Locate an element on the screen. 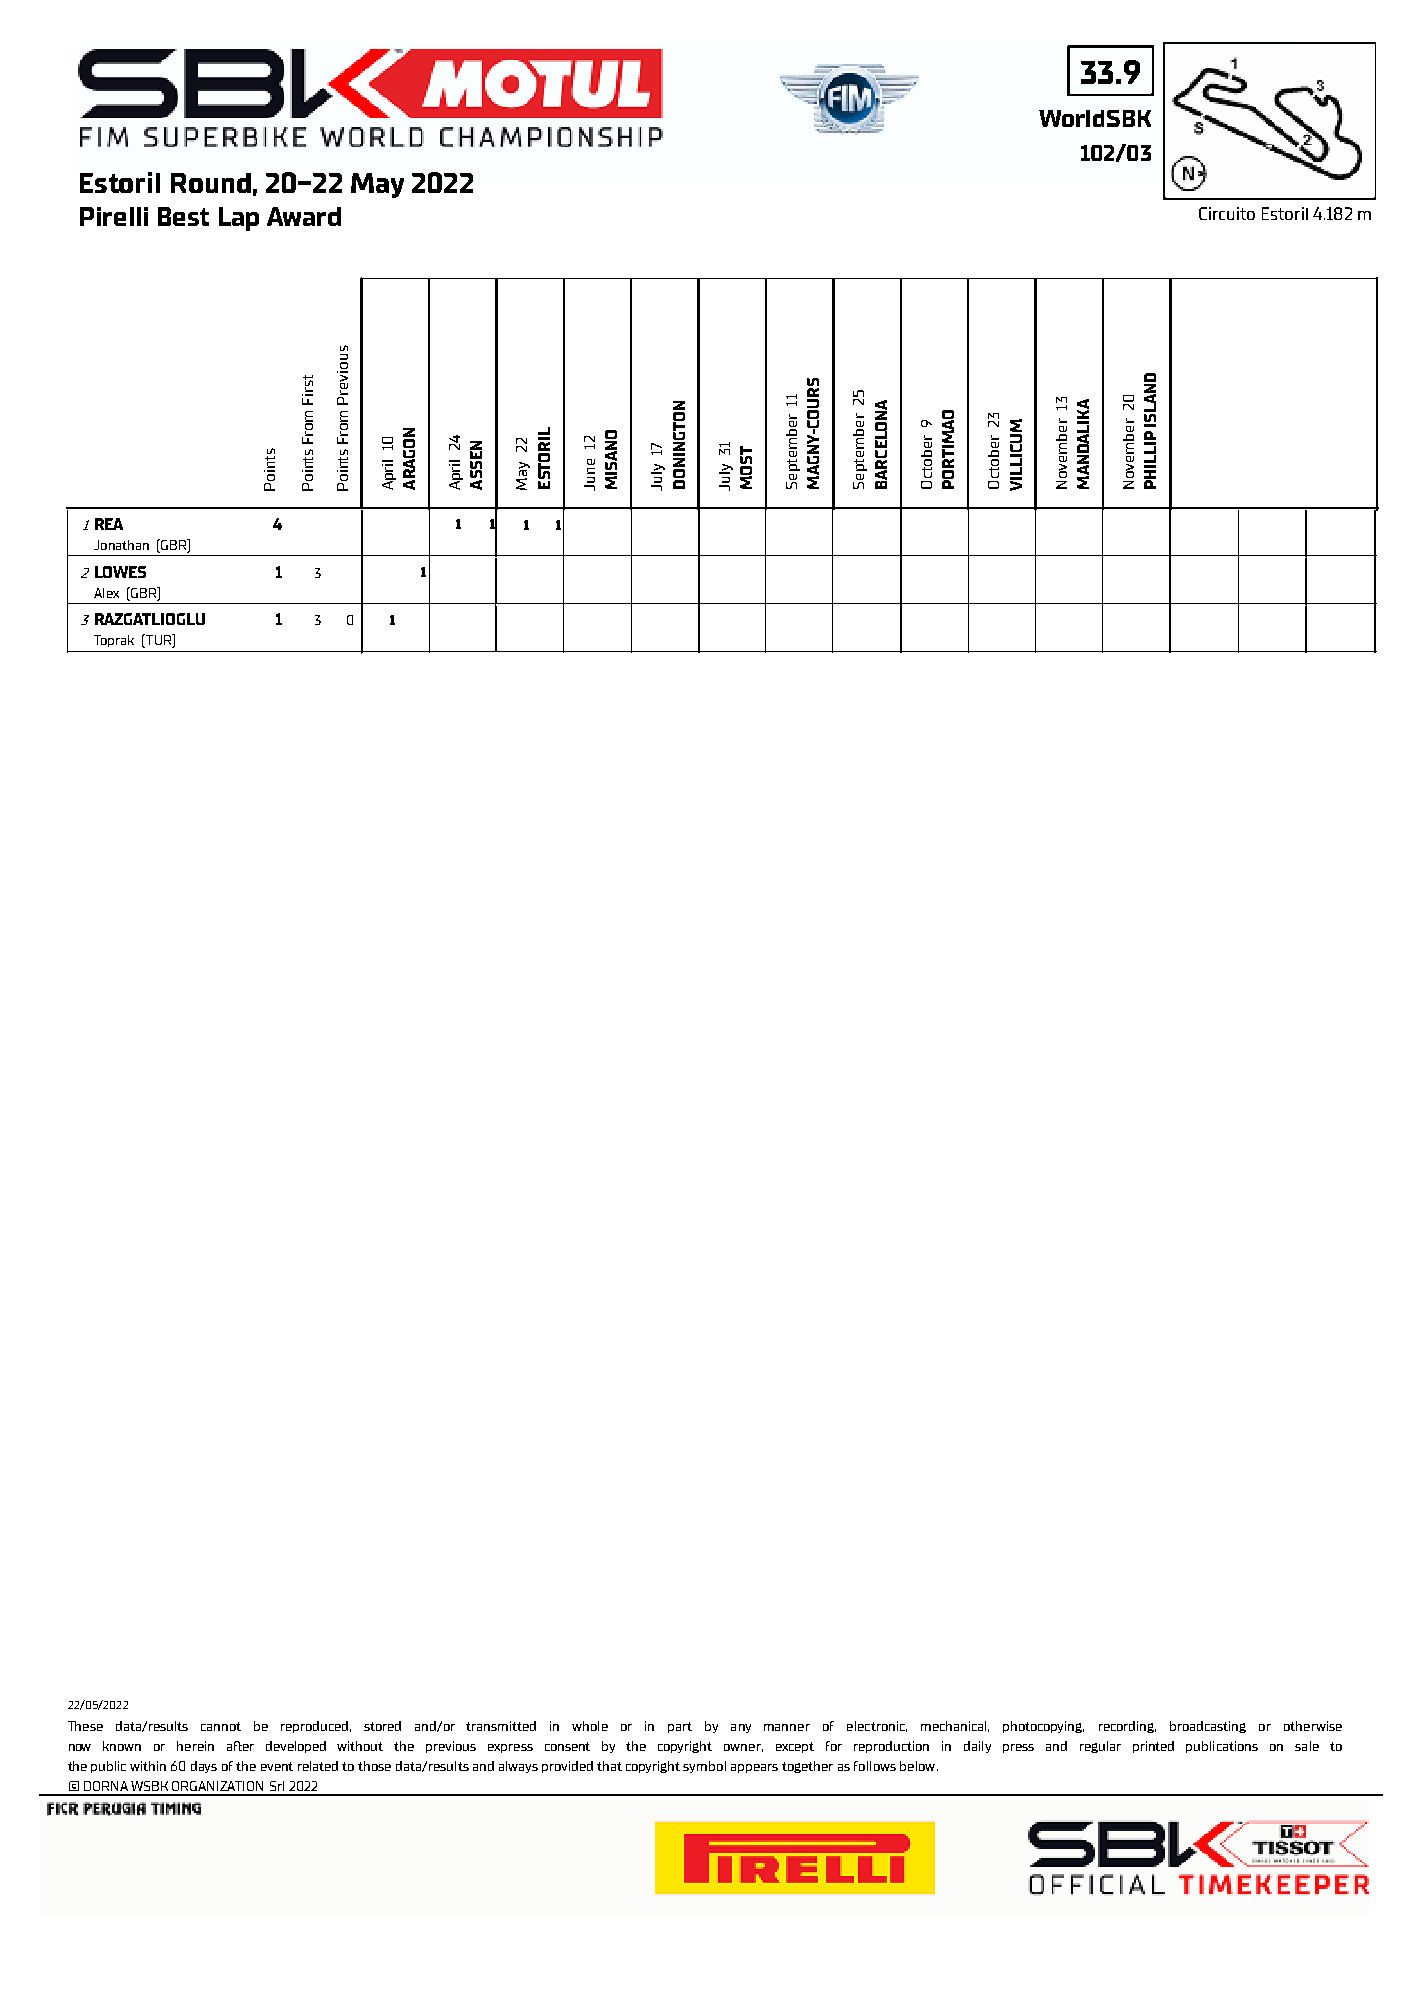  broadcasting is located at coordinates (1208, 1727).
